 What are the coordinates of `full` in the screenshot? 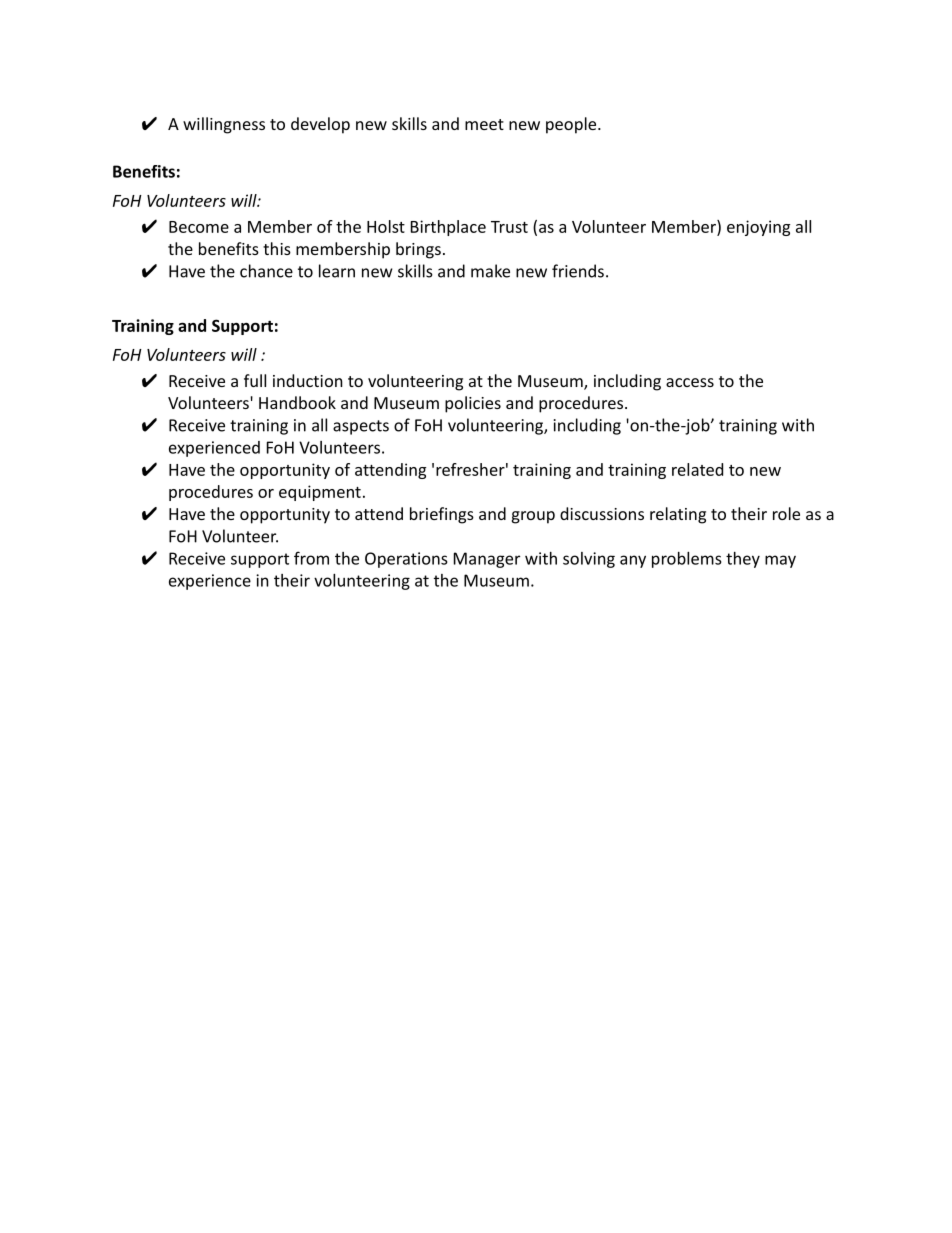 It's located at (255, 380).
